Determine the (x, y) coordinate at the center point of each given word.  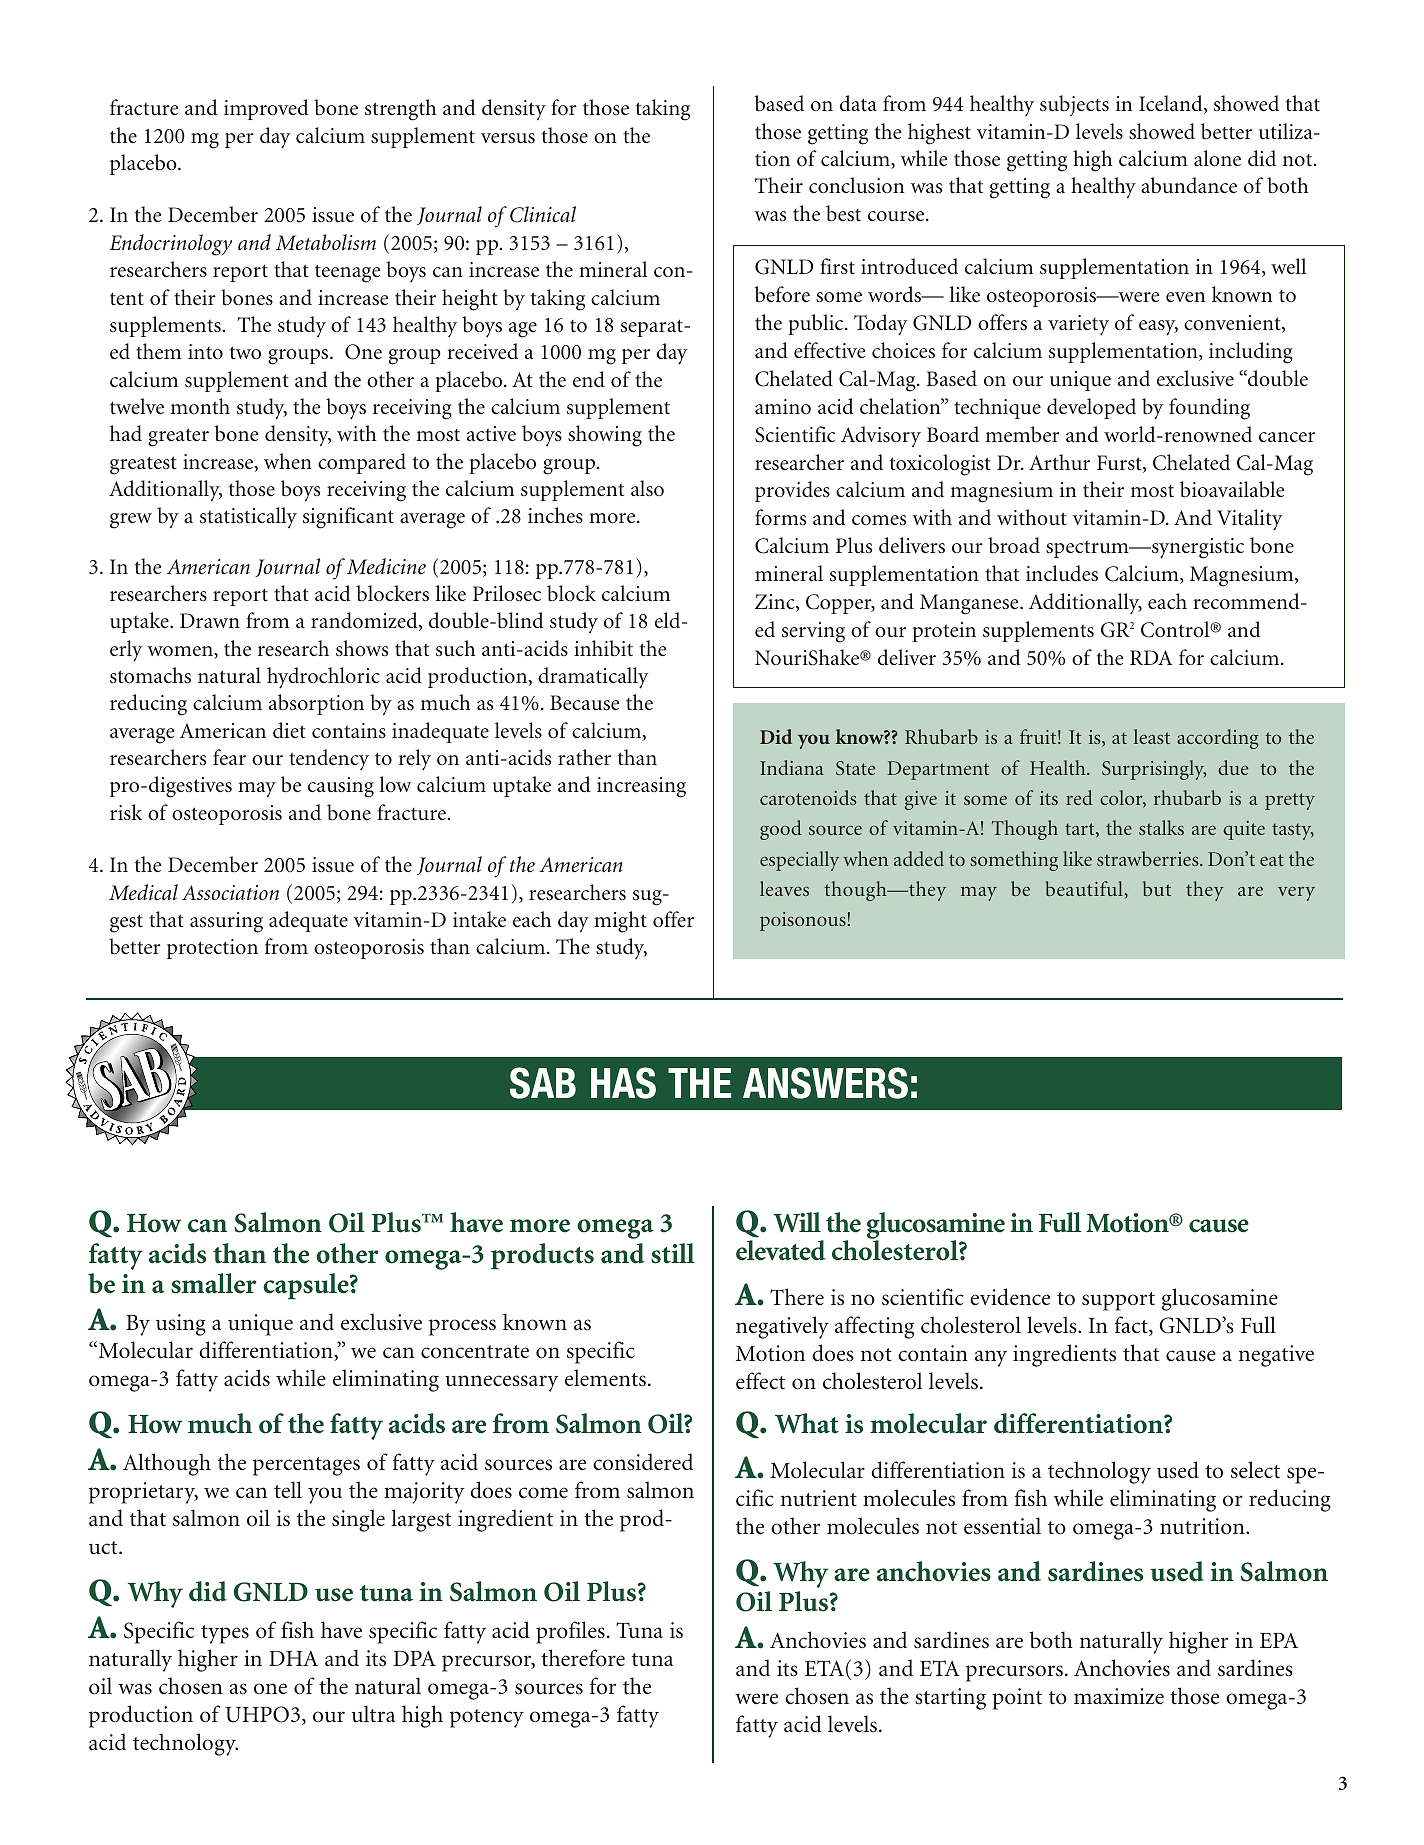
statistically (248, 517)
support (1118, 1301)
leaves (784, 888)
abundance (1189, 185)
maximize (1119, 1696)
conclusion (856, 185)
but (1157, 888)
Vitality (1249, 520)
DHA (293, 1658)
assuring (226, 922)
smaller (213, 1283)
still (673, 1253)
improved (266, 109)
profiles (570, 1632)
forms (780, 517)
